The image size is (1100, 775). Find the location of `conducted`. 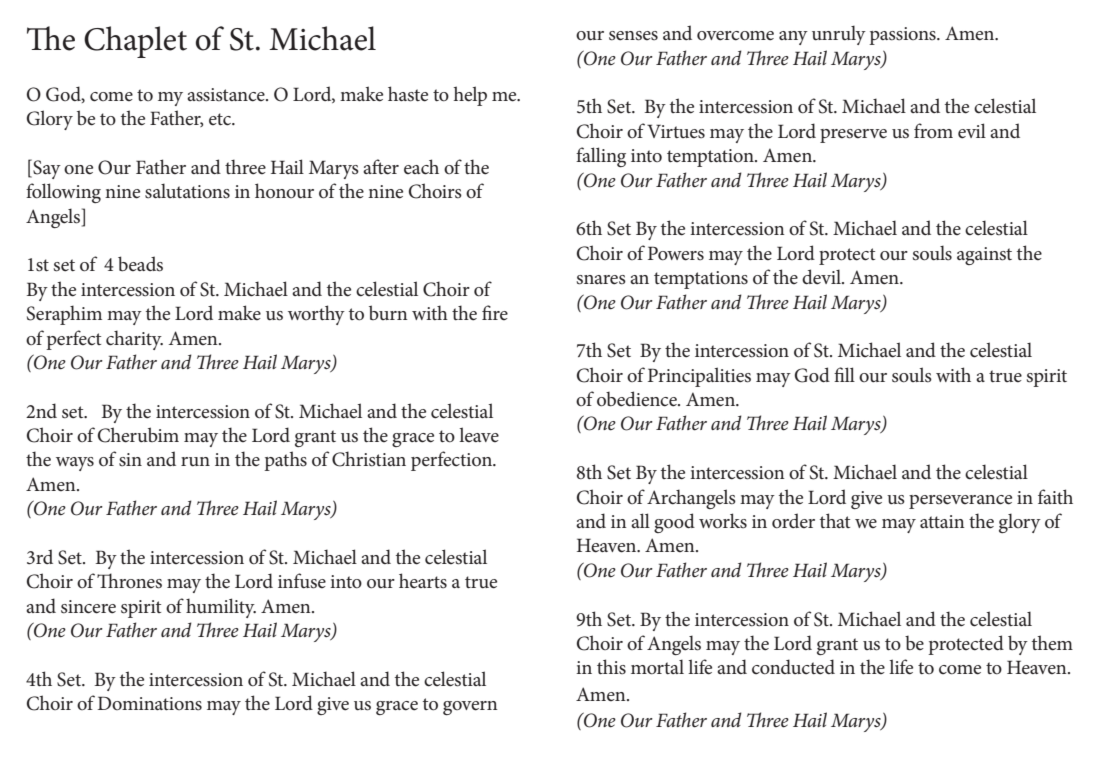

conducted is located at coordinates (793, 667).
